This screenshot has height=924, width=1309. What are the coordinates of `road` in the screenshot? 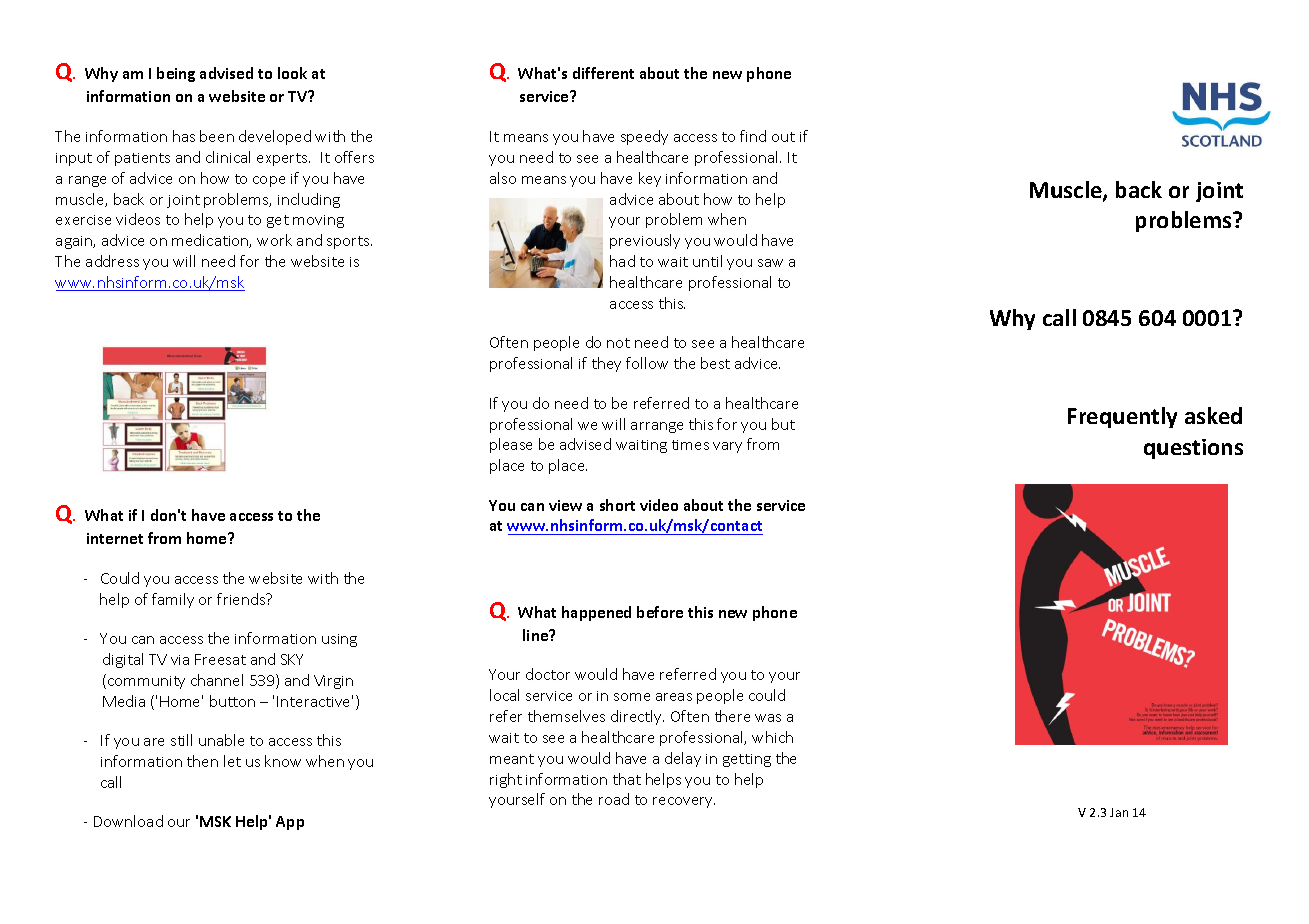 It's located at (614, 799).
